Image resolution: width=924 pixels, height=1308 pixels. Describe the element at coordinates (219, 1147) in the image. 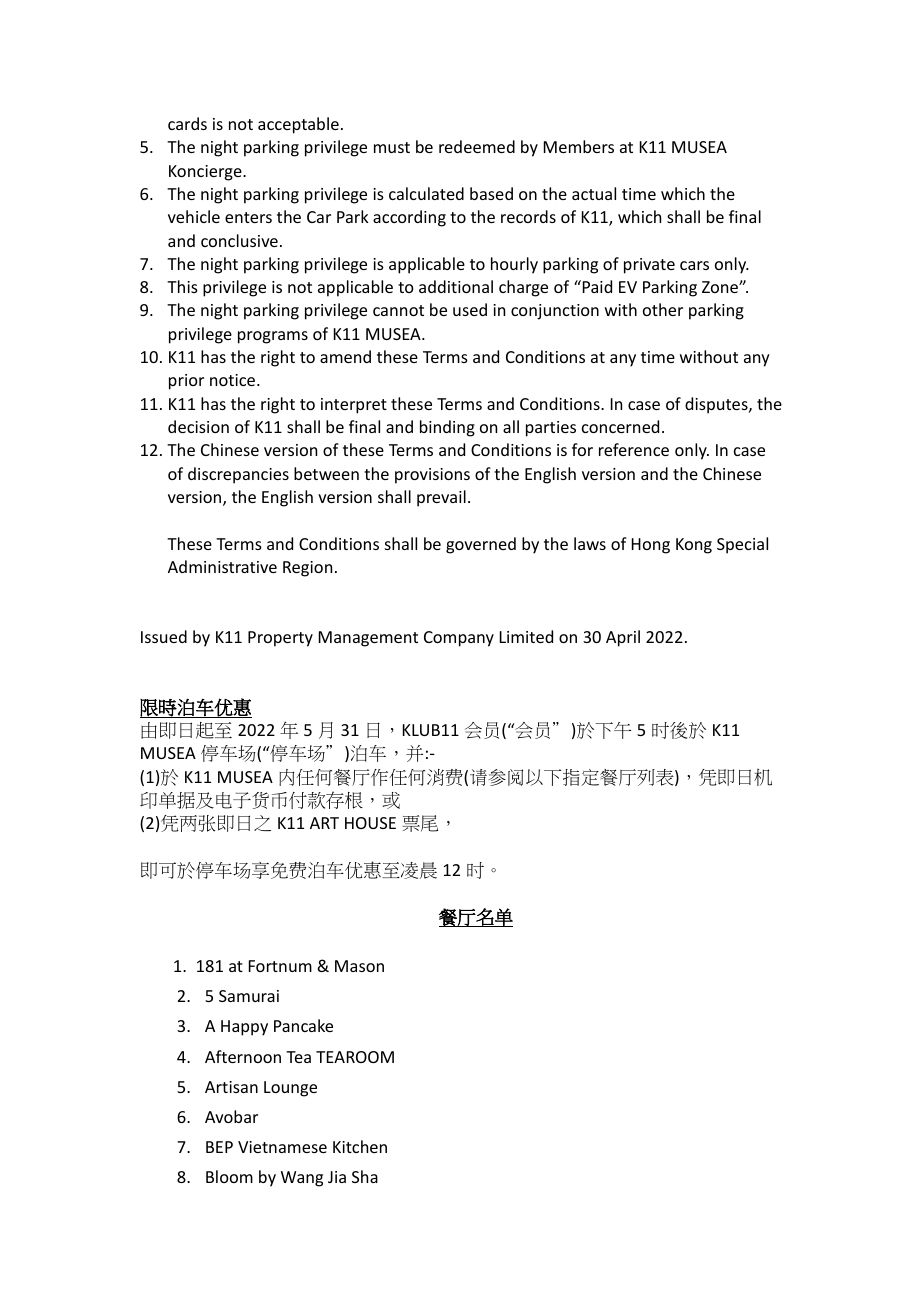

I see `BEP` at that location.
